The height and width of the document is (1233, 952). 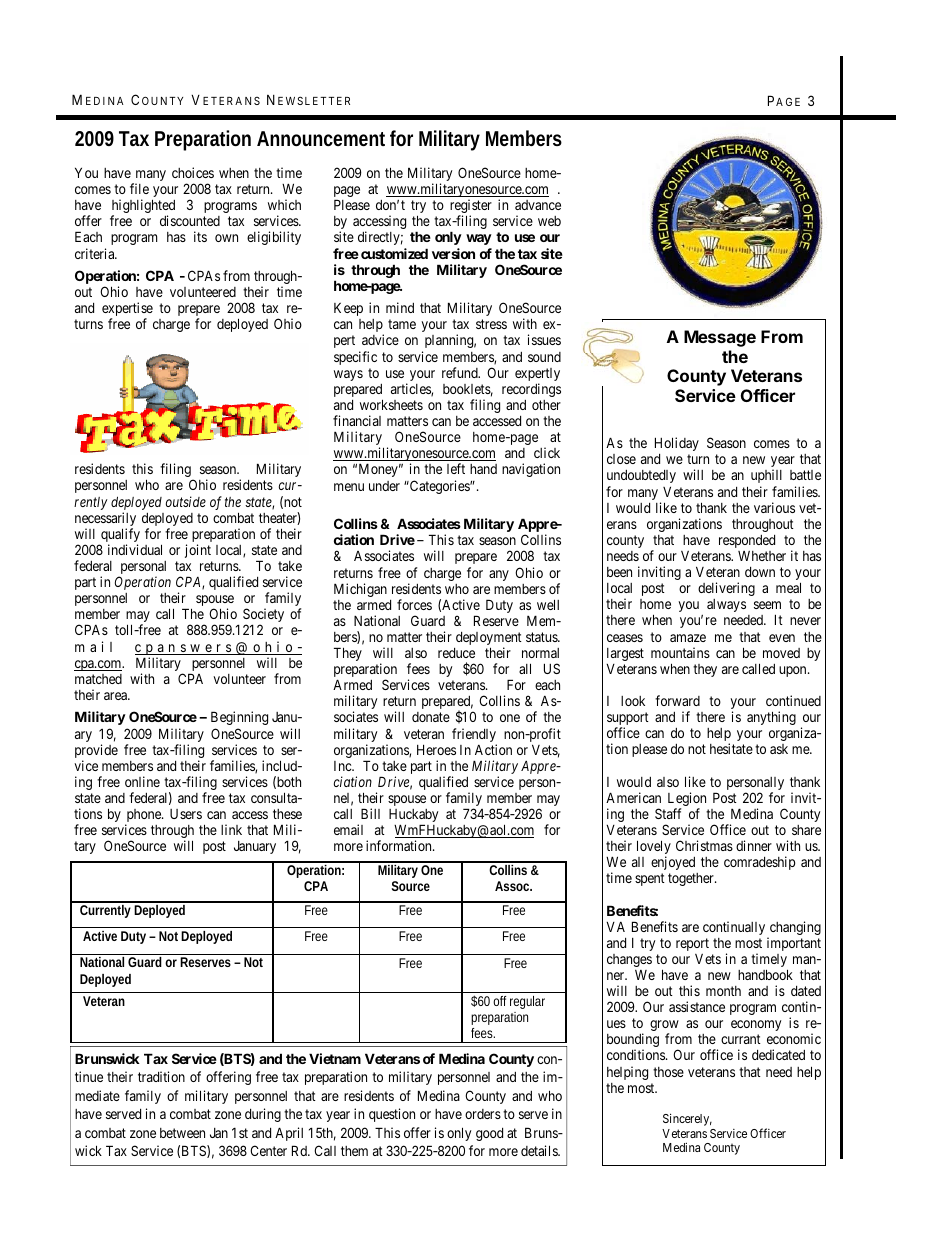 What do you see at coordinates (182, 1133) in the document?
I see `between` at bounding box center [182, 1133].
